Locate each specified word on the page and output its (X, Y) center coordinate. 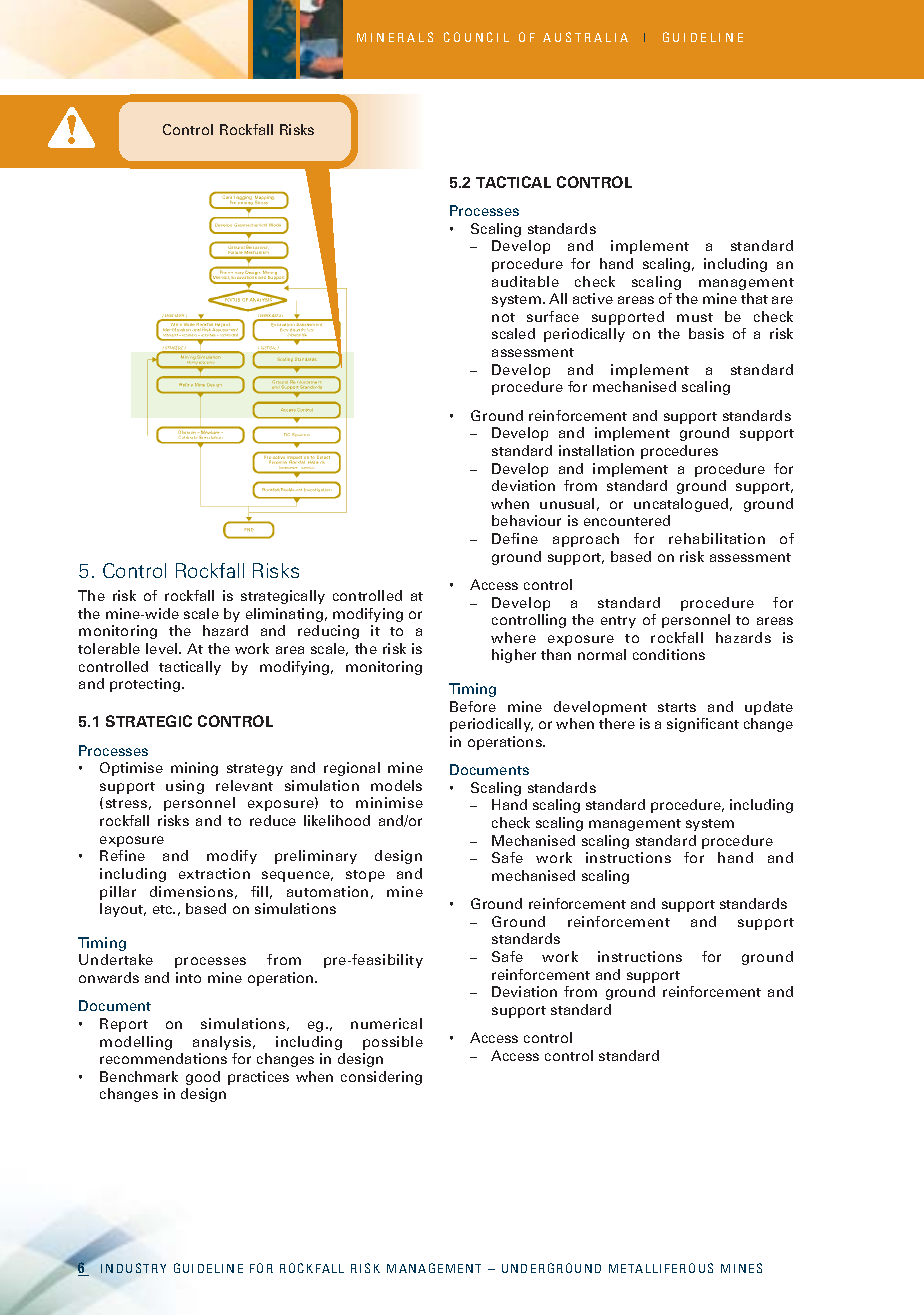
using (185, 787)
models (396, 785)
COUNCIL (476, 37)
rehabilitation (717, 538)
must (695, 317)
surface (553, 316)
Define (515, 538)
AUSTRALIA (585, 37)
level (163, 648)
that (754, 298)
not (503, 317)
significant (703, 725)
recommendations (163, 1058)
